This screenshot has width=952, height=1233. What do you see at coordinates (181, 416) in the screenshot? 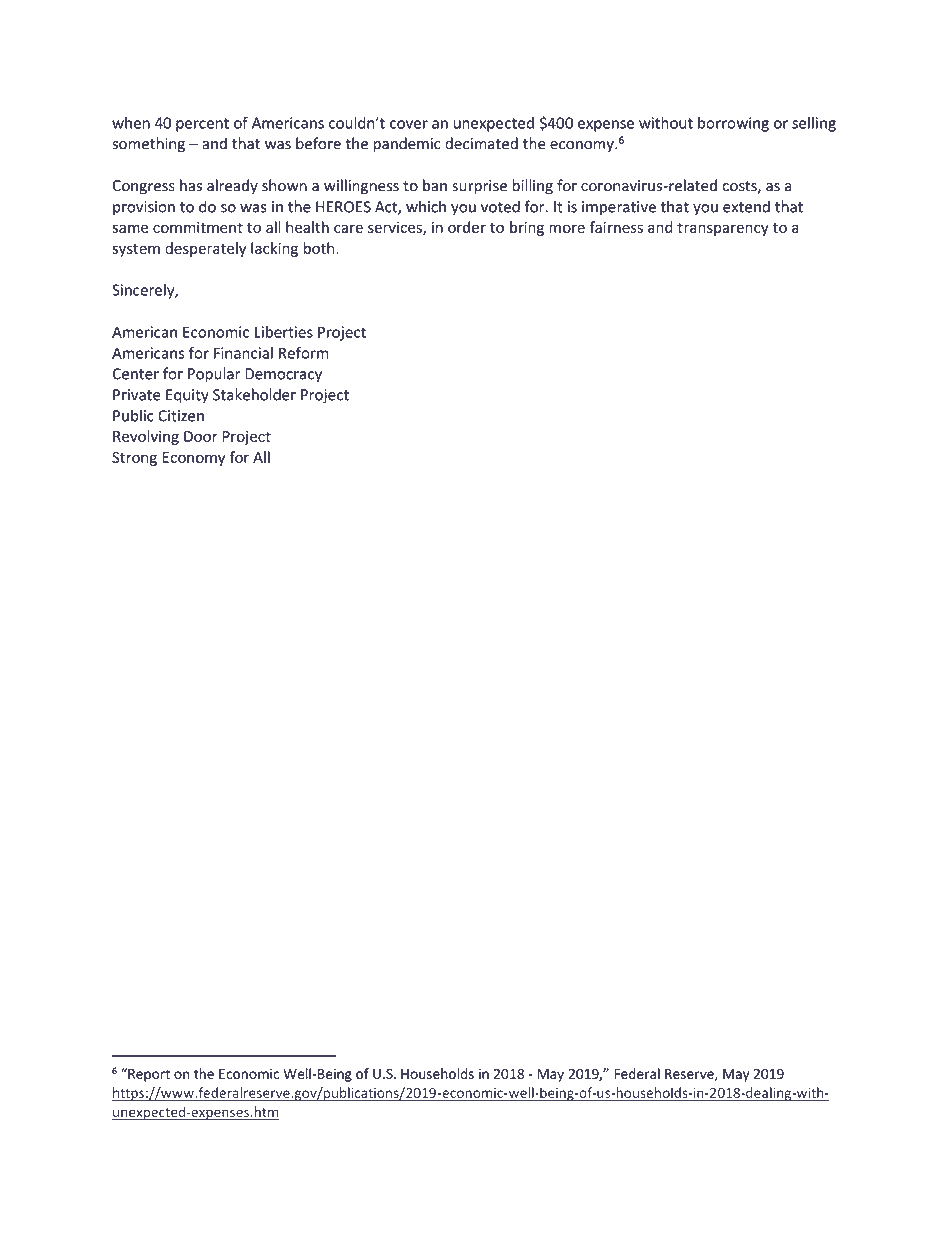
I see `Citizen` at bounding box center [181, 416].
